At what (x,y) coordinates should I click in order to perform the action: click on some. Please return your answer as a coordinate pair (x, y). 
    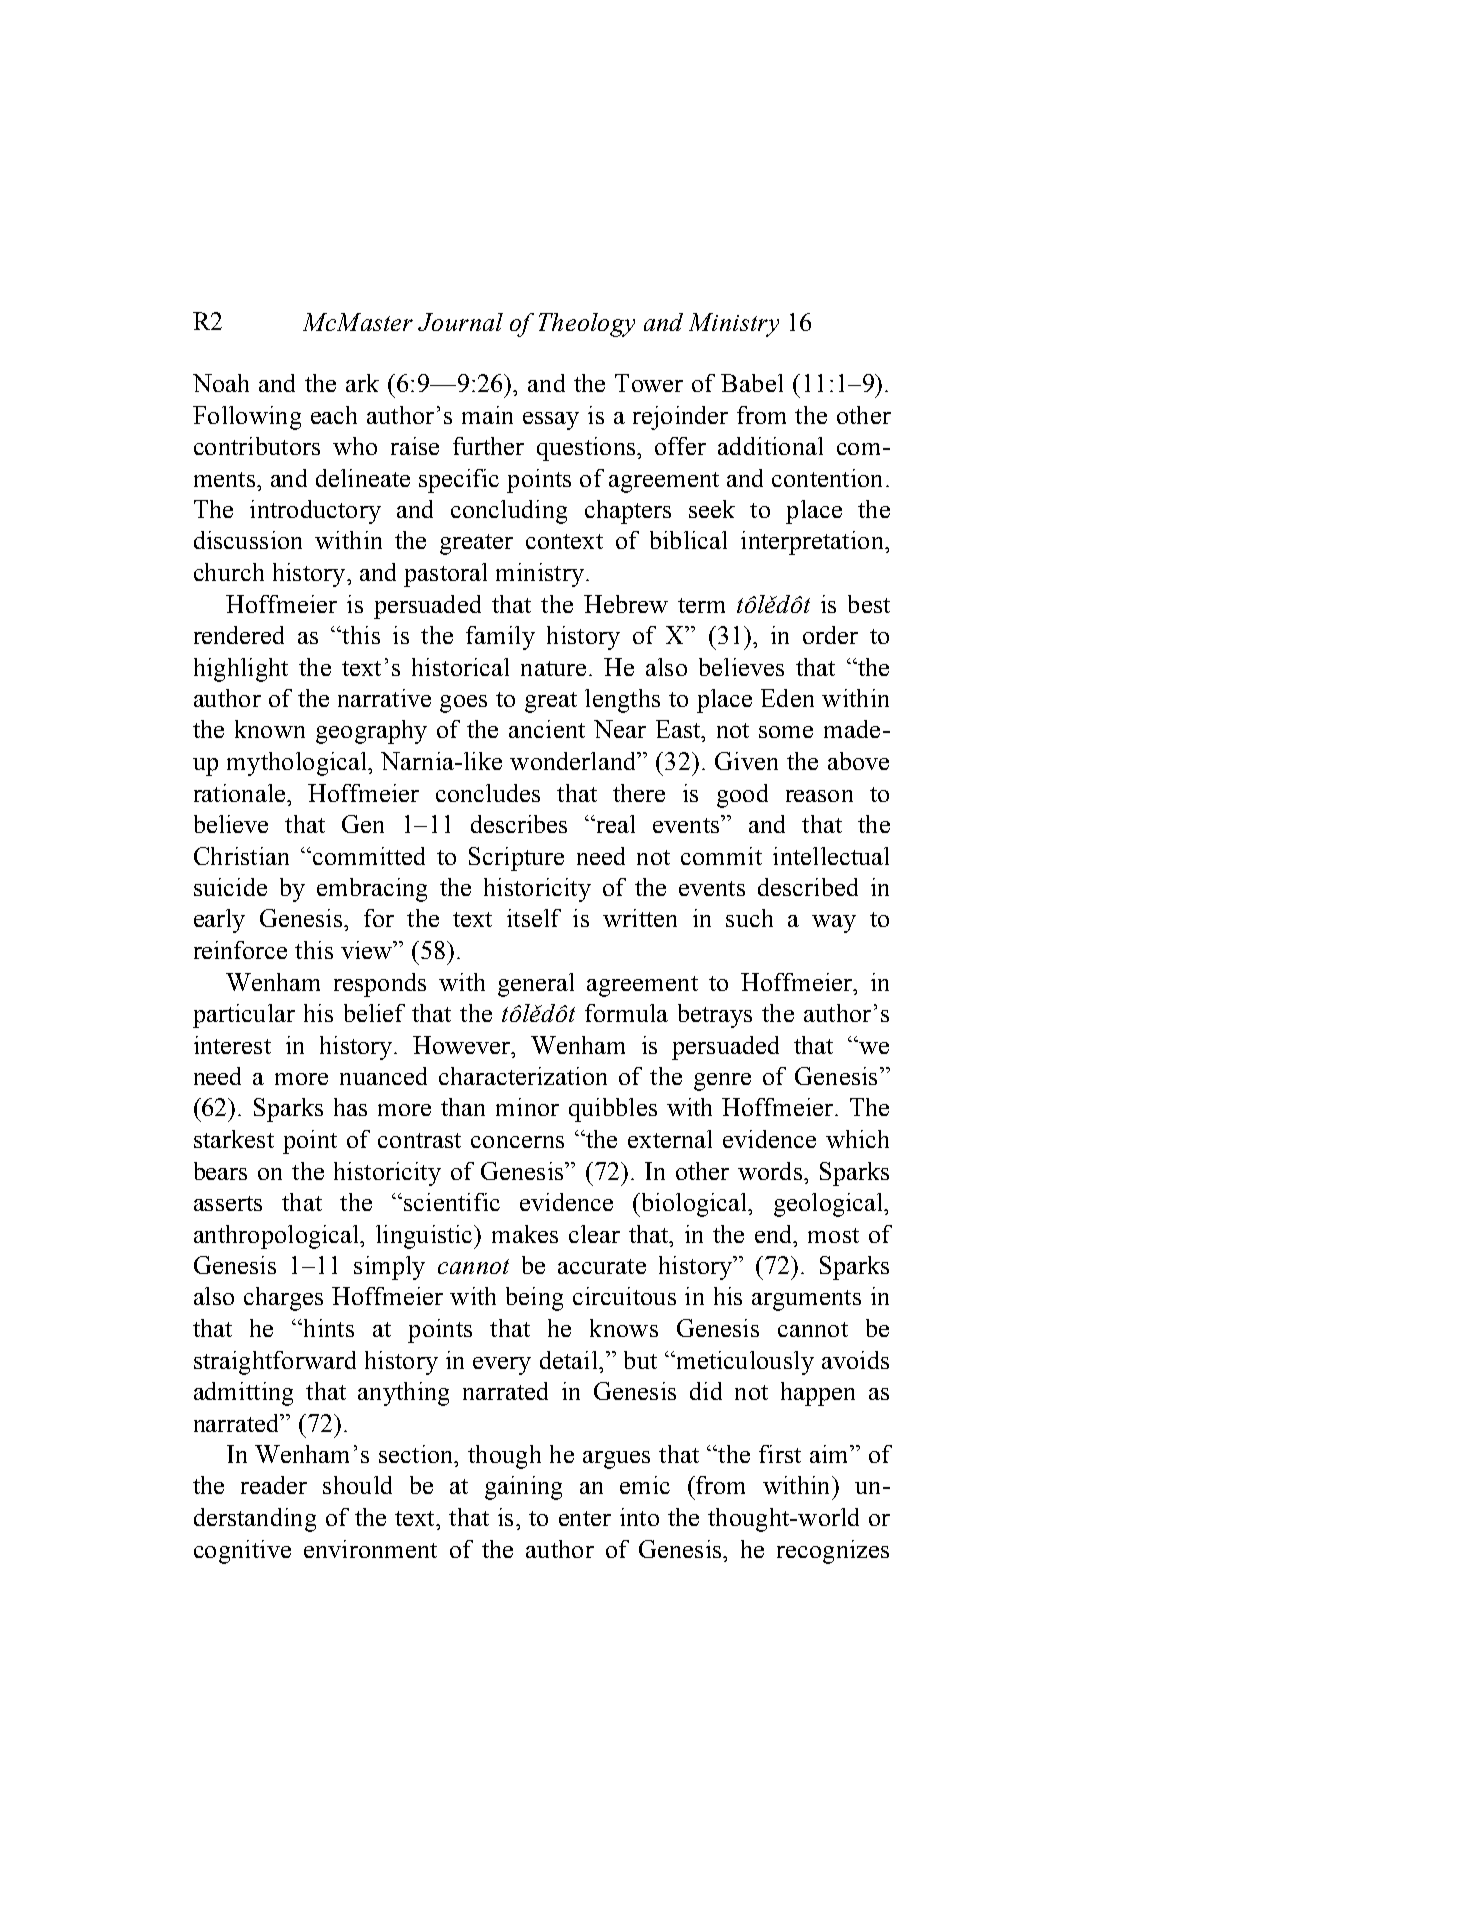
    Looking at the image, I should click on (786, 732).
